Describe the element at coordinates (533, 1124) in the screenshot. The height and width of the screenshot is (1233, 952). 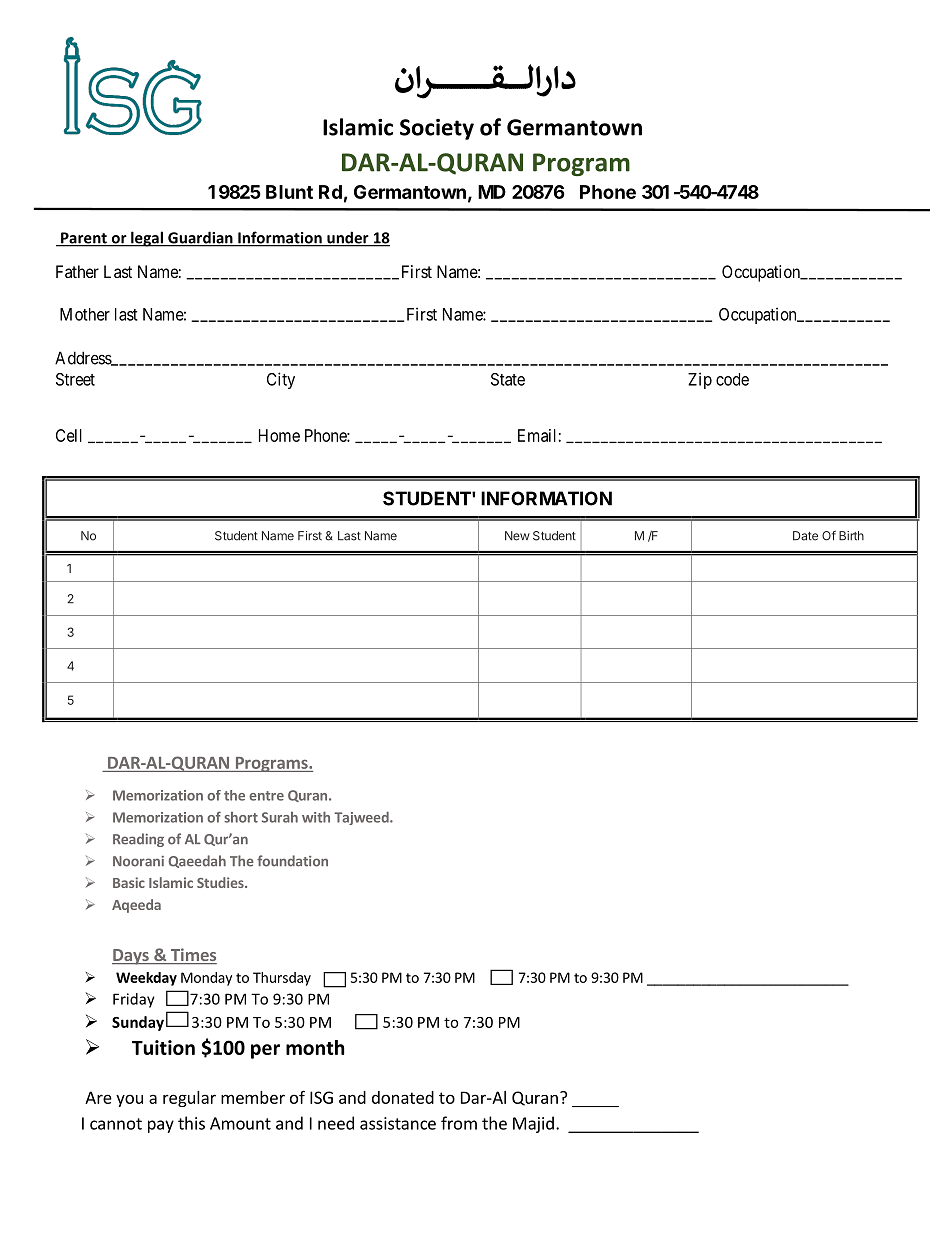
I see `Majid` at that location.
